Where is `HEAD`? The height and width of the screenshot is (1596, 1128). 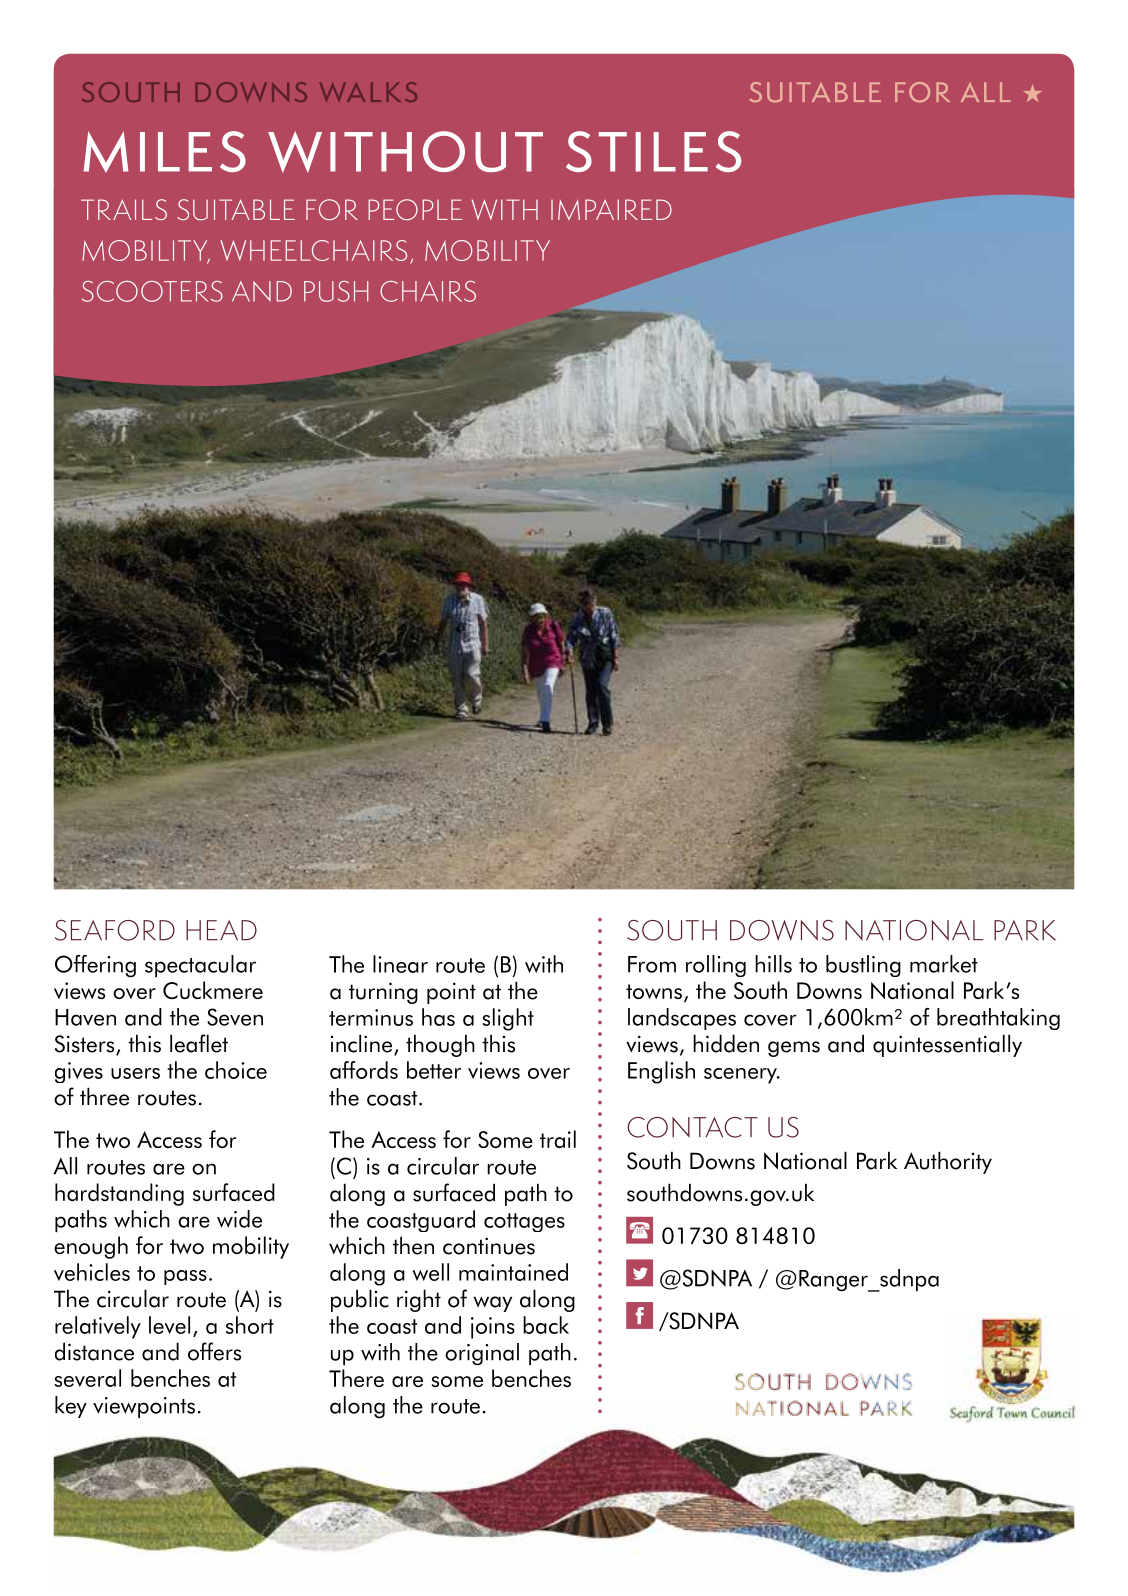
HEAD is located at coordinates (221, 930).
